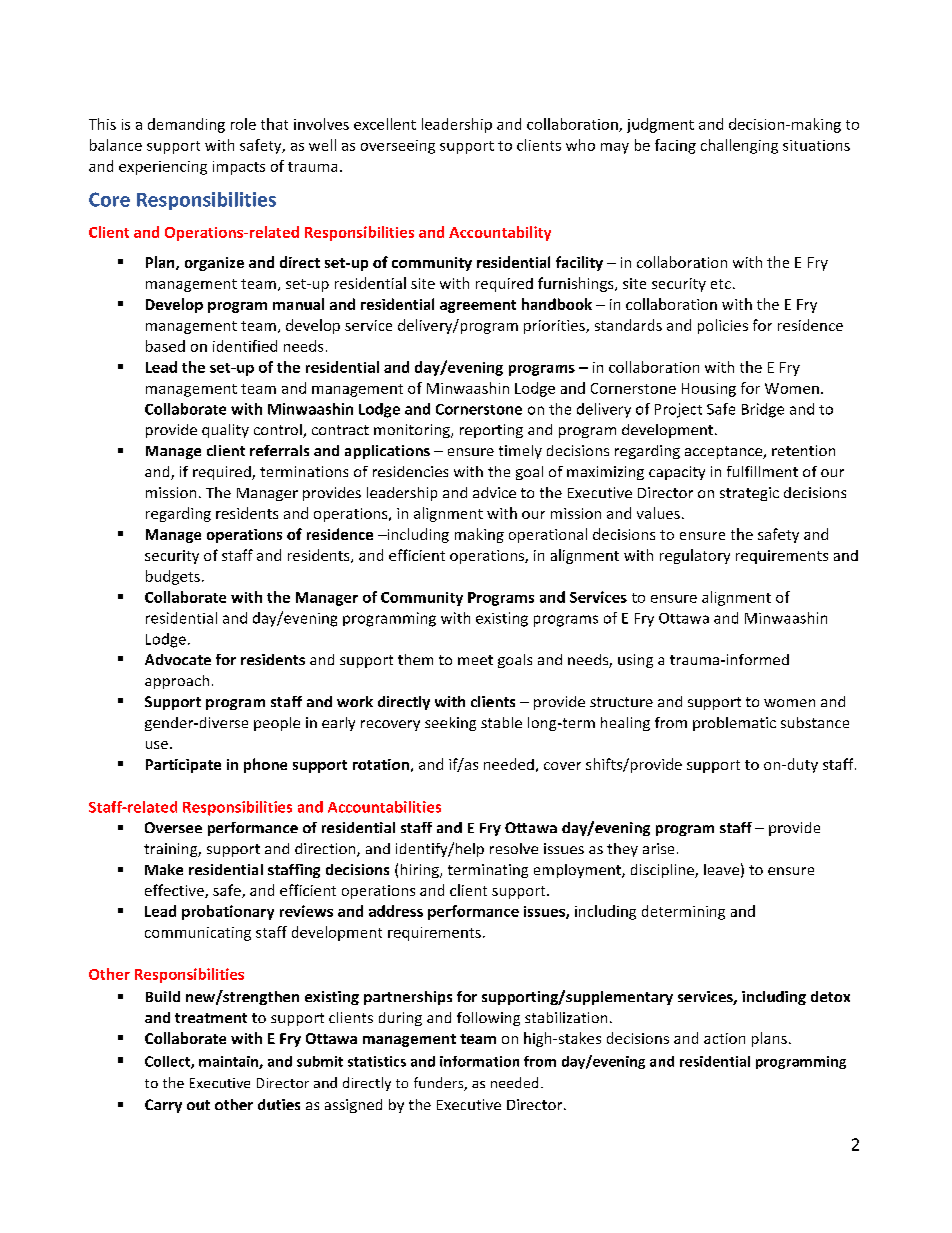 The image size is (952, 1233). Describe the element at coordinates (695, 556) in the page. I see `regulatory` at that location.
